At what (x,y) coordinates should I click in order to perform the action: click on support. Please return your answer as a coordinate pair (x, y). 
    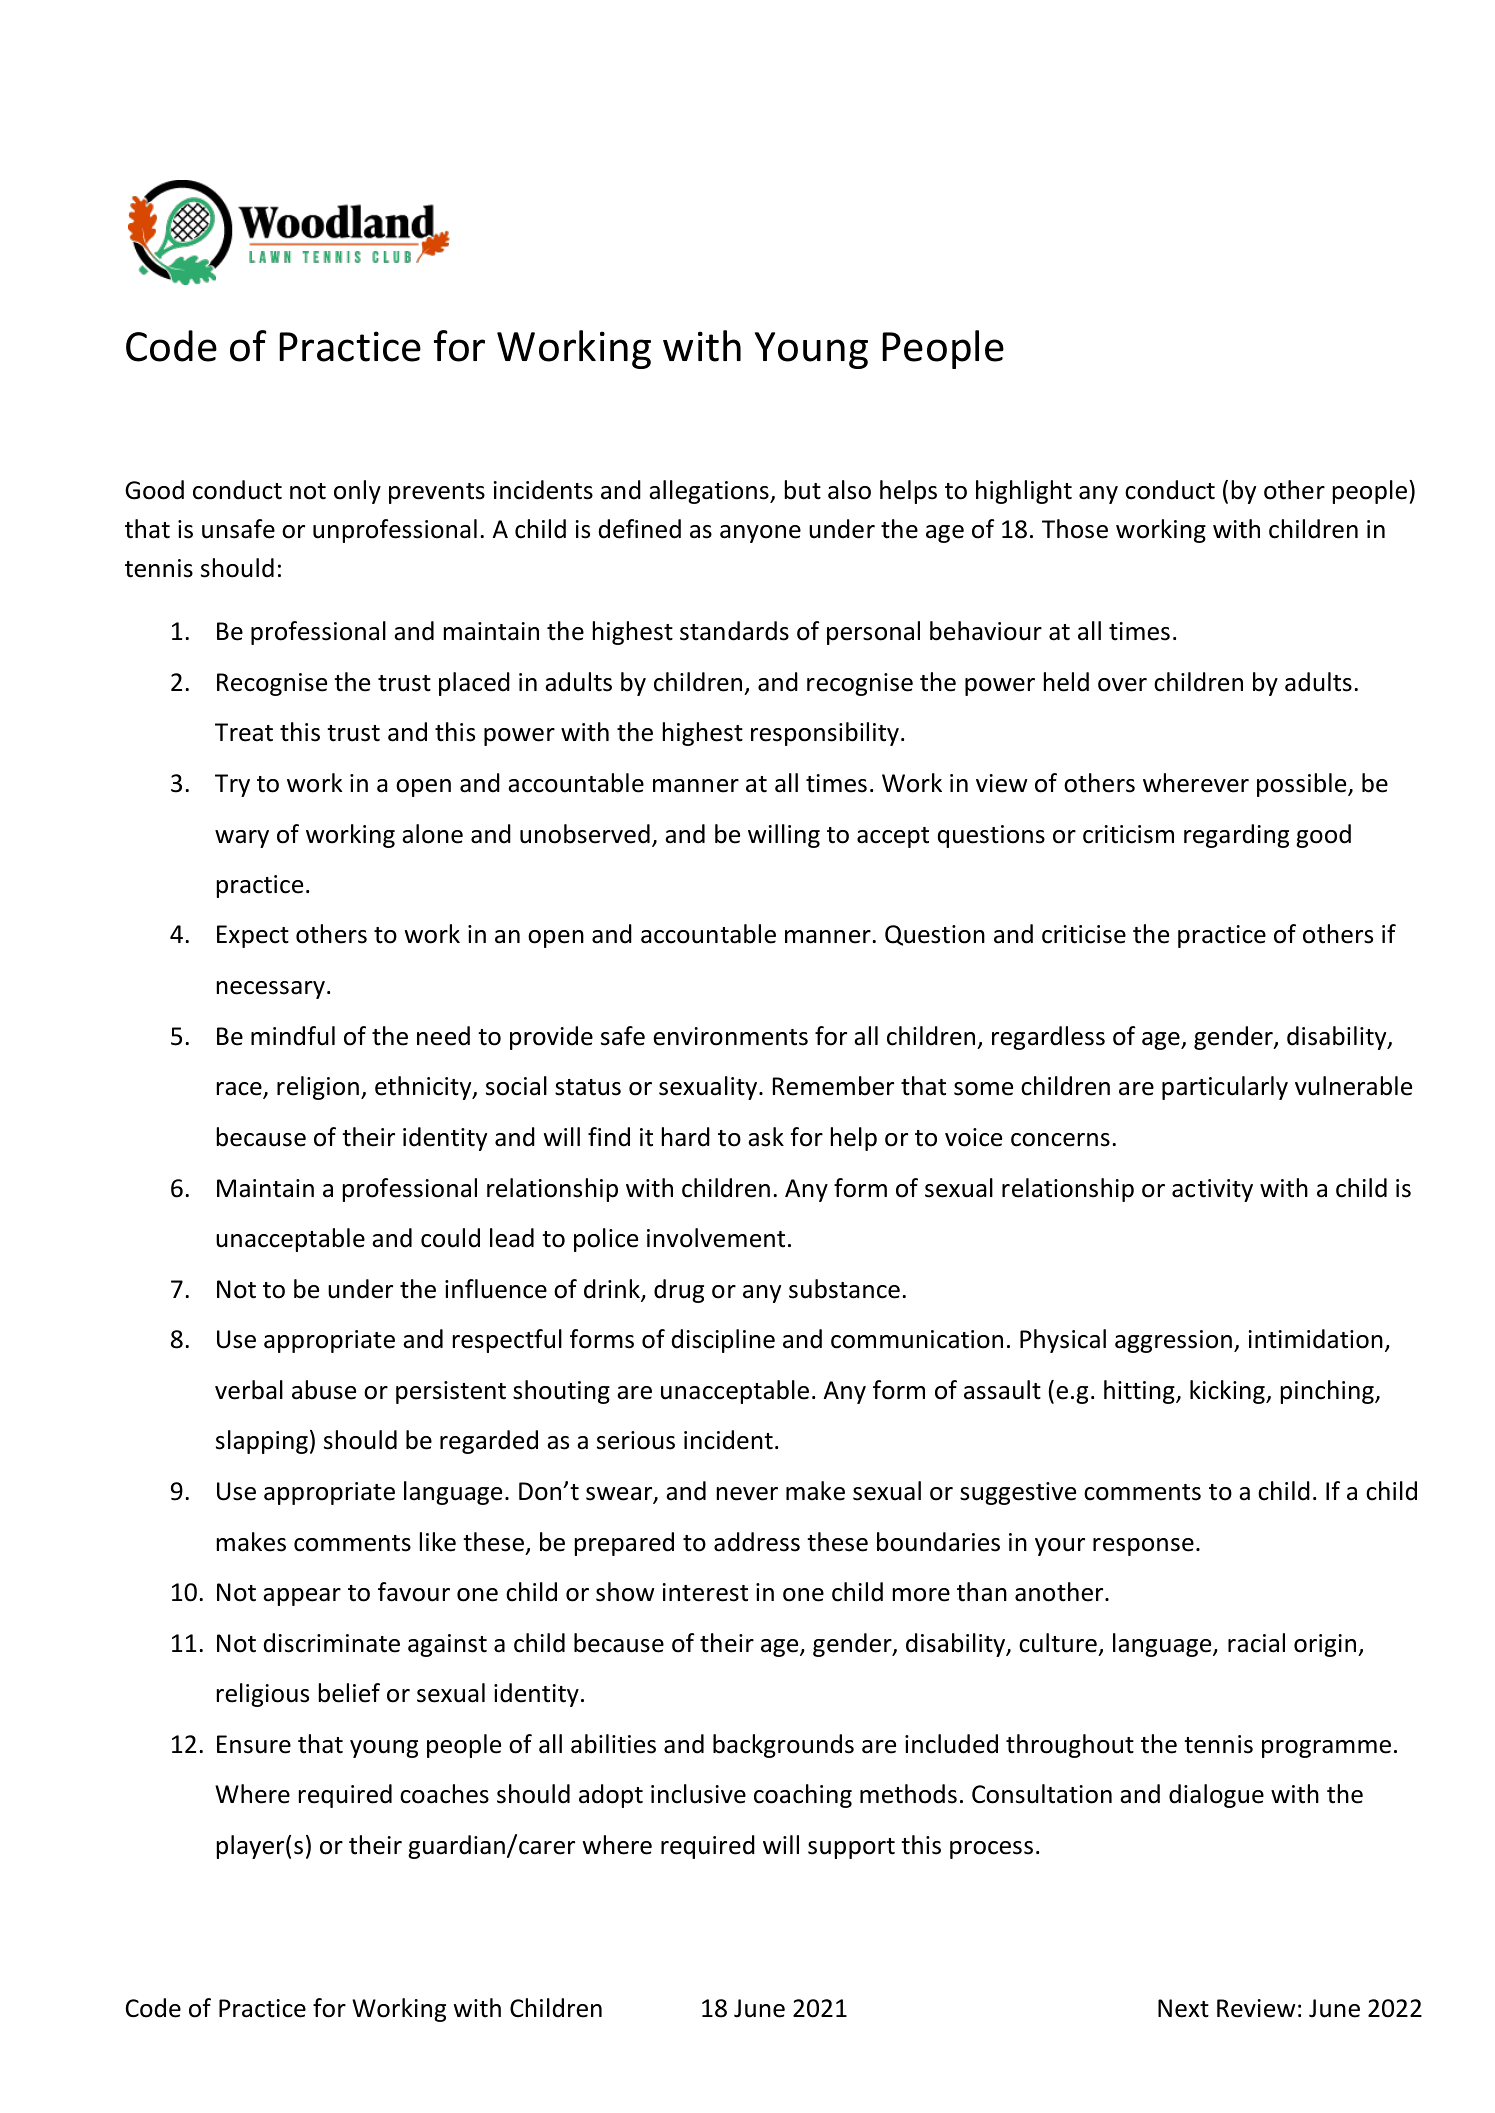
    Looking at the image, I should click on (851, 1848).
